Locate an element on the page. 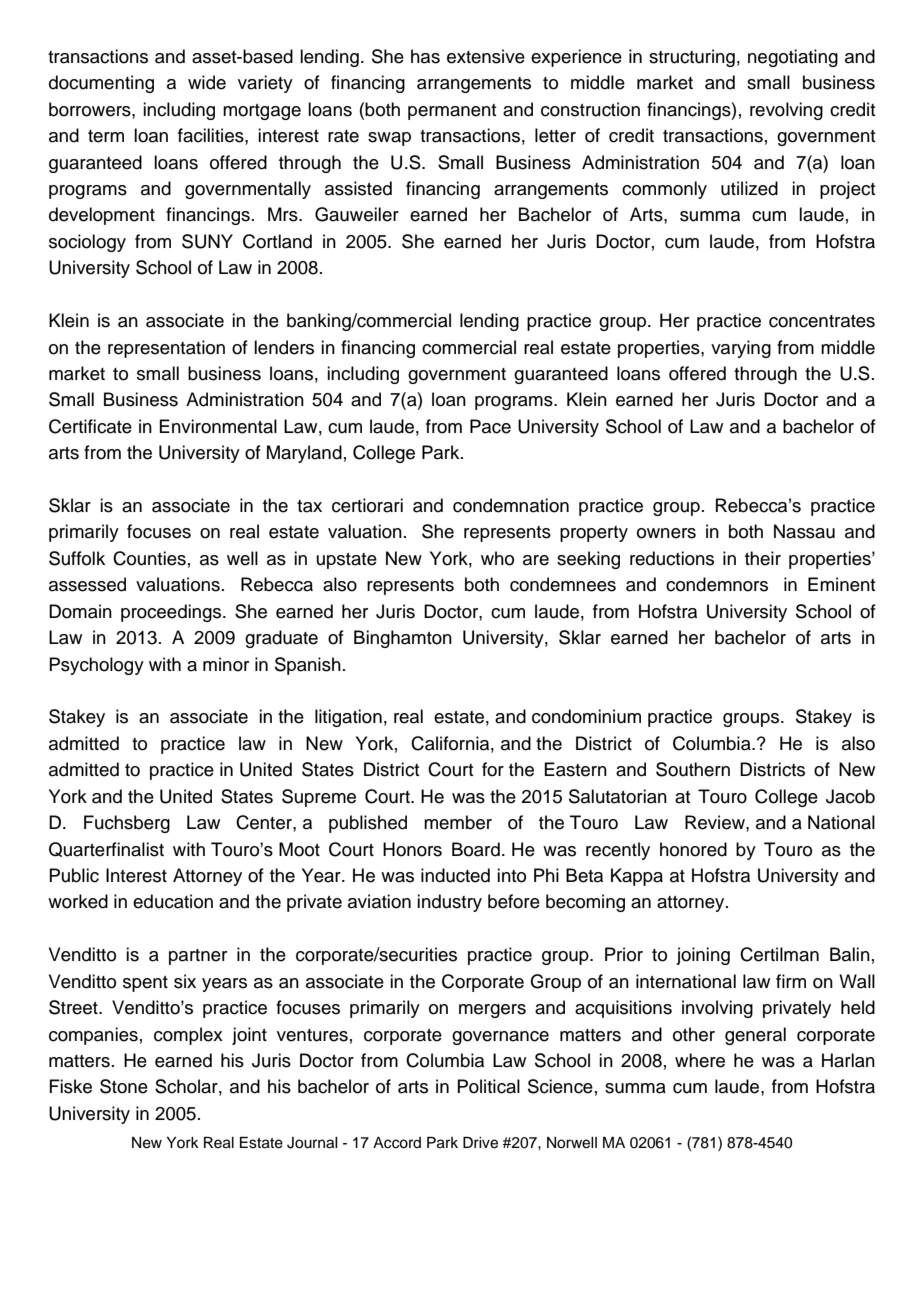 The width and height of the page is (924, 1308). Stone is located at coordinates (124, 1086).
